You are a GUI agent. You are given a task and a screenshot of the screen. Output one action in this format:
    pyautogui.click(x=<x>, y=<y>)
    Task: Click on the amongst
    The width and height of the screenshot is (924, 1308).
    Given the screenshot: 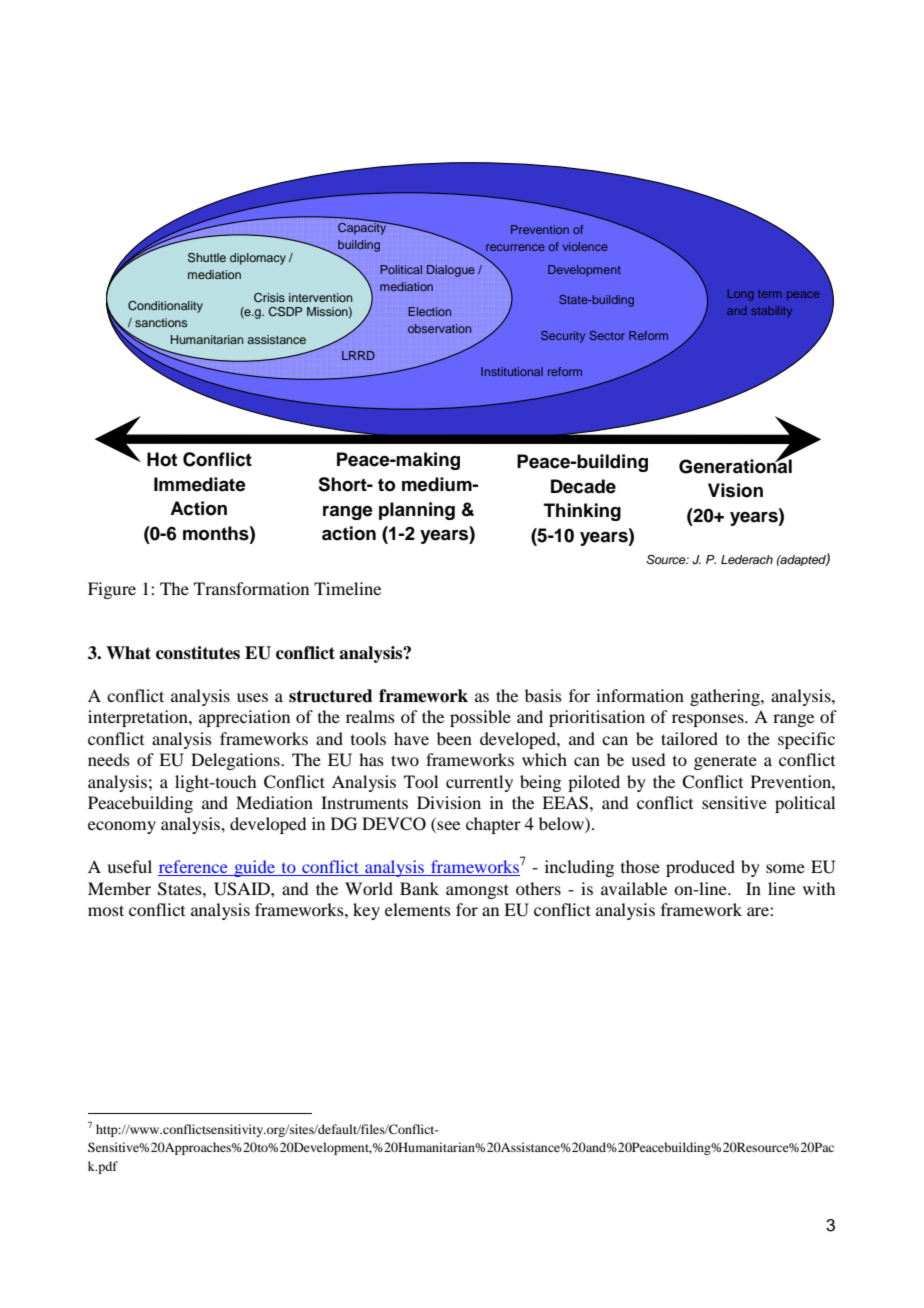 What is the action you would take?
    pyautogui.click(x=477, y=891)
